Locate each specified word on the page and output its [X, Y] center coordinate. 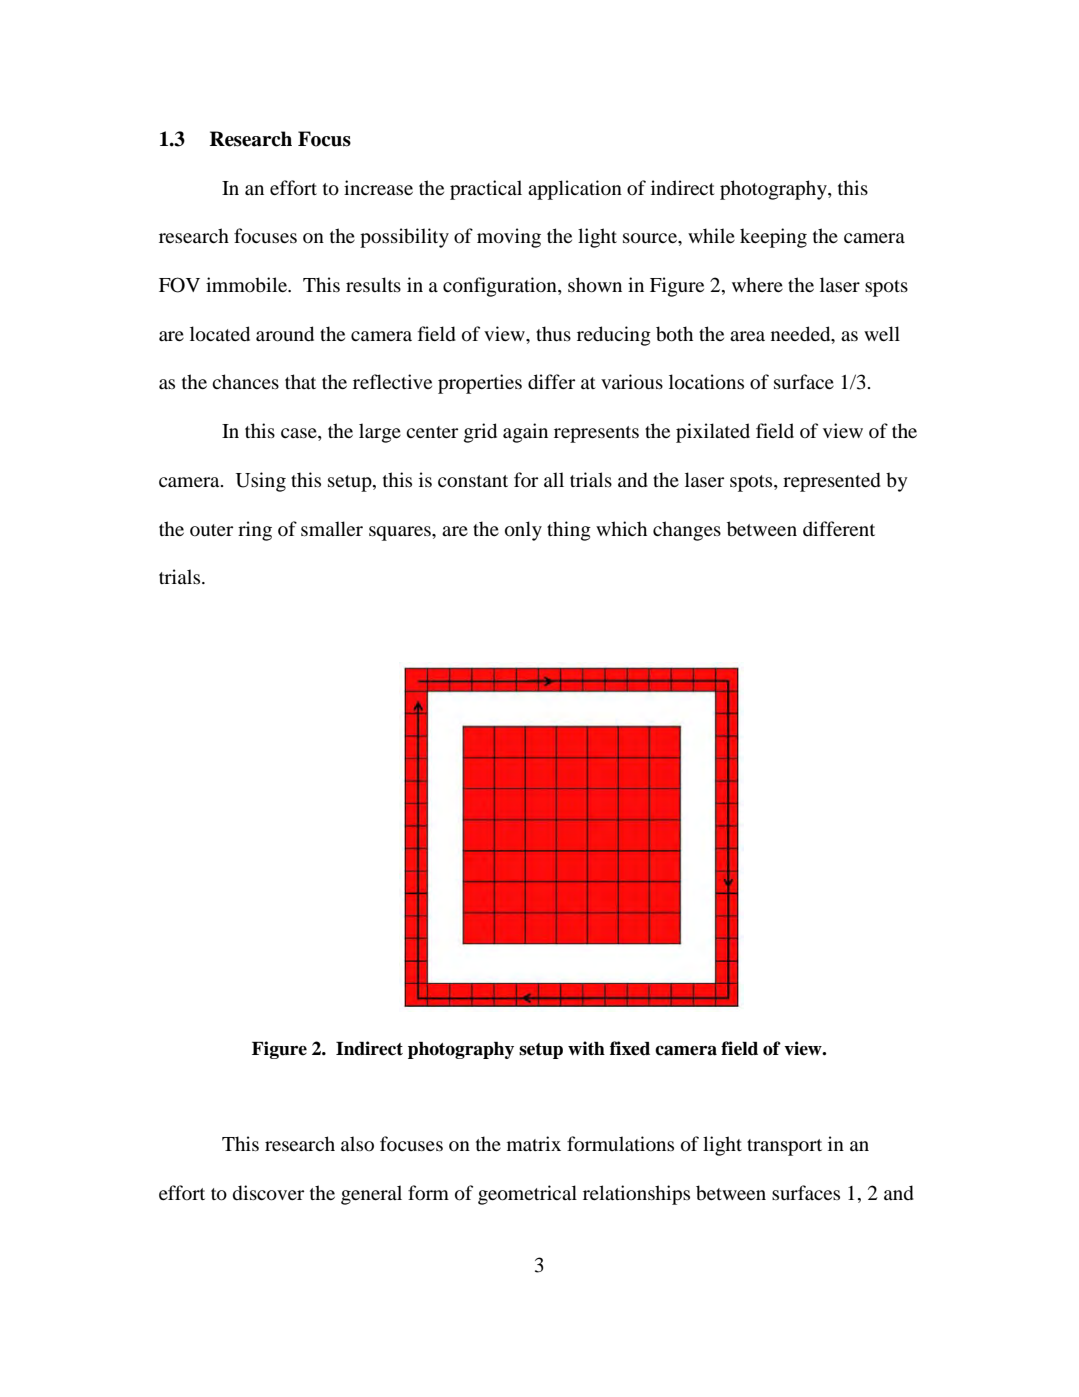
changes [687, 531]
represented [832, 482]
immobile [247, 285]
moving [509, 238]
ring [255, 531]
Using [261, 482]
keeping [773, 238]
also [357, 1144]
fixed [630, 1048]
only [523, 531]
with [586, 1048]
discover [268, 1193]
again [525, 433]
